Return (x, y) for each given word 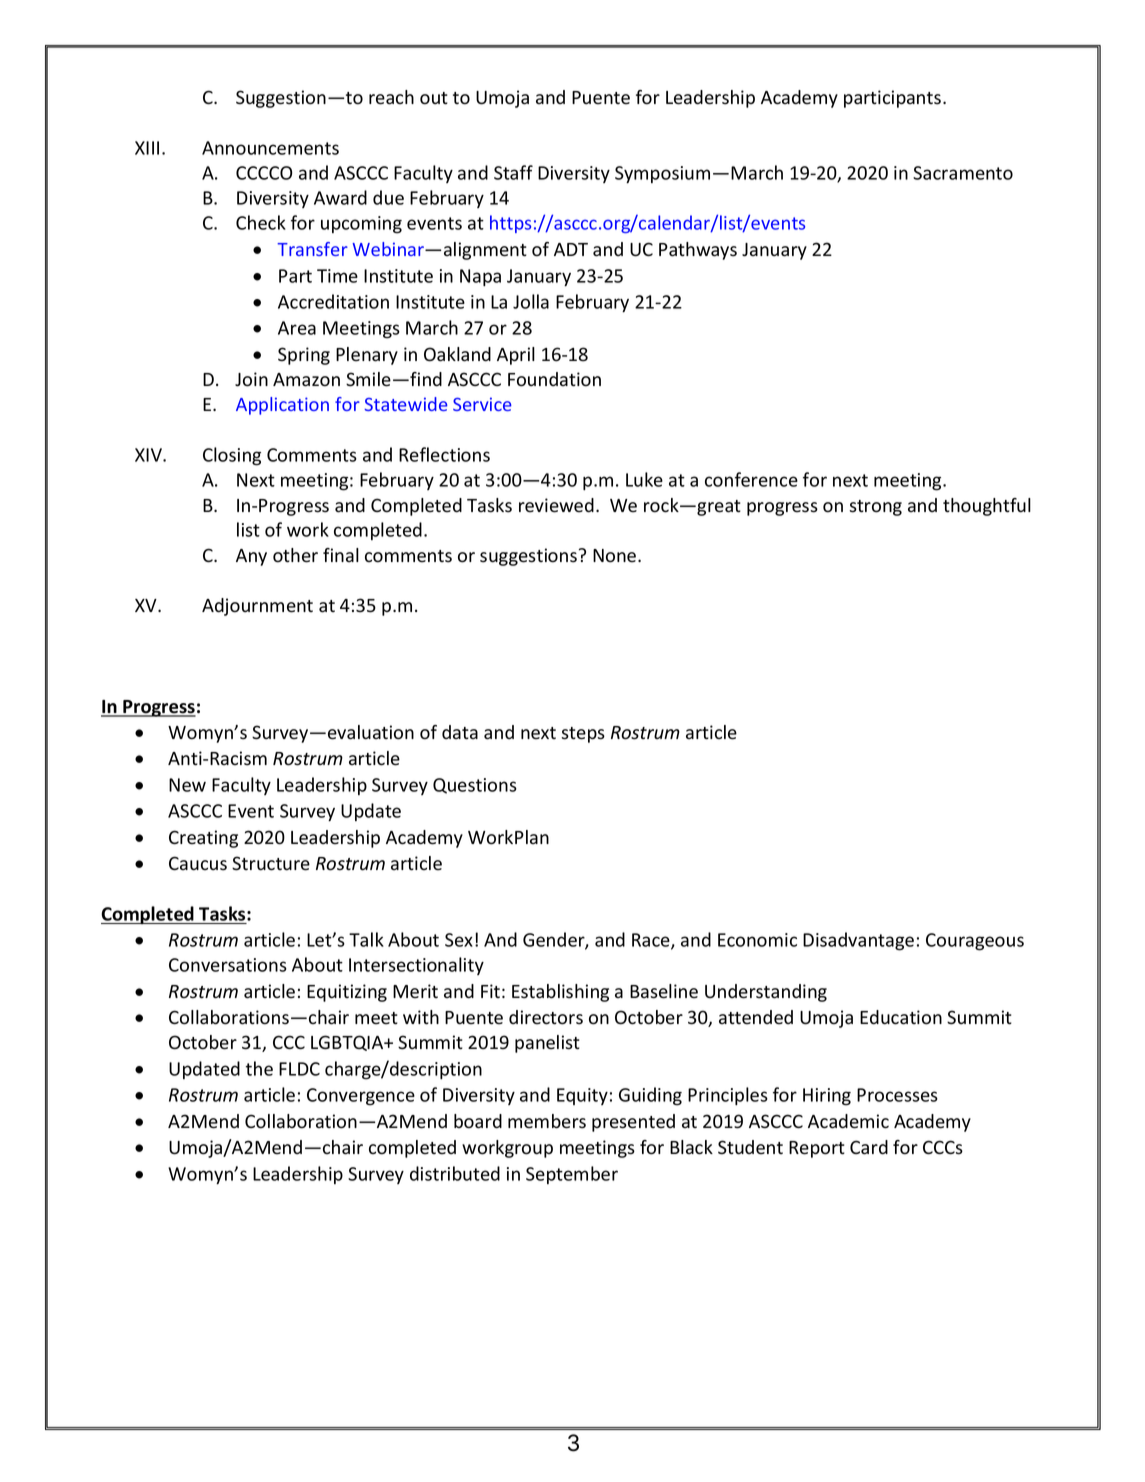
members (547, 1121)
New (187, 785)
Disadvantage (858, 941)
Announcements (270, 148)
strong (875, 508)
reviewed (556, 505)
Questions (475, 786)
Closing (232, 456)
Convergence (361, 1097)
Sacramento (963, 173)
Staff (513, 172)
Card (869, 1147)
